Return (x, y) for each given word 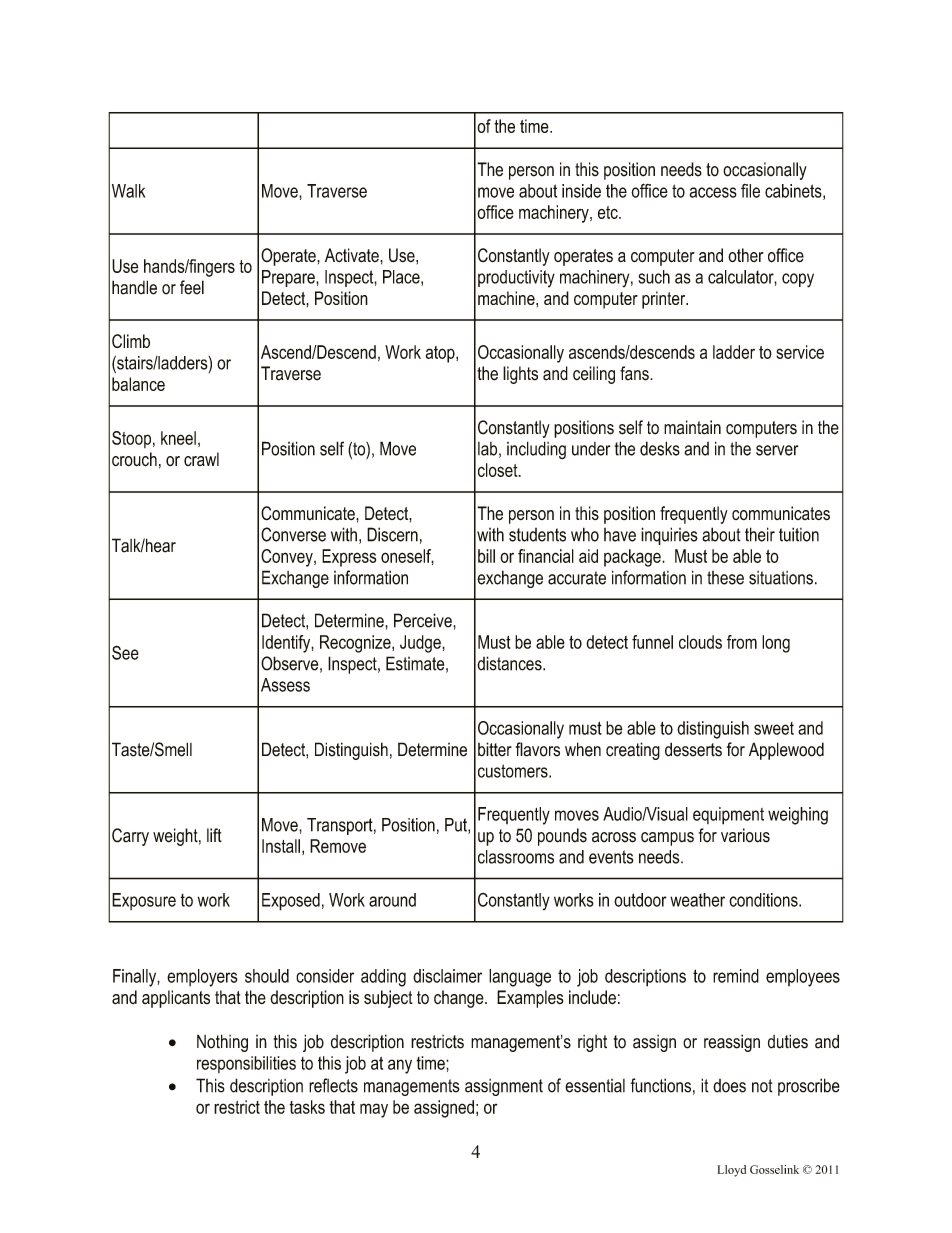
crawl (201, 459)
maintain (692, 427)
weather (697, 900)
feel (192, 287)
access (713, 192)
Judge (421, 644)
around (392, 900)
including (536, 450)
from (742, 642)
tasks (307, 1107)
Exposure (144, 901)
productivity (516, 279)
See (125, 652)
